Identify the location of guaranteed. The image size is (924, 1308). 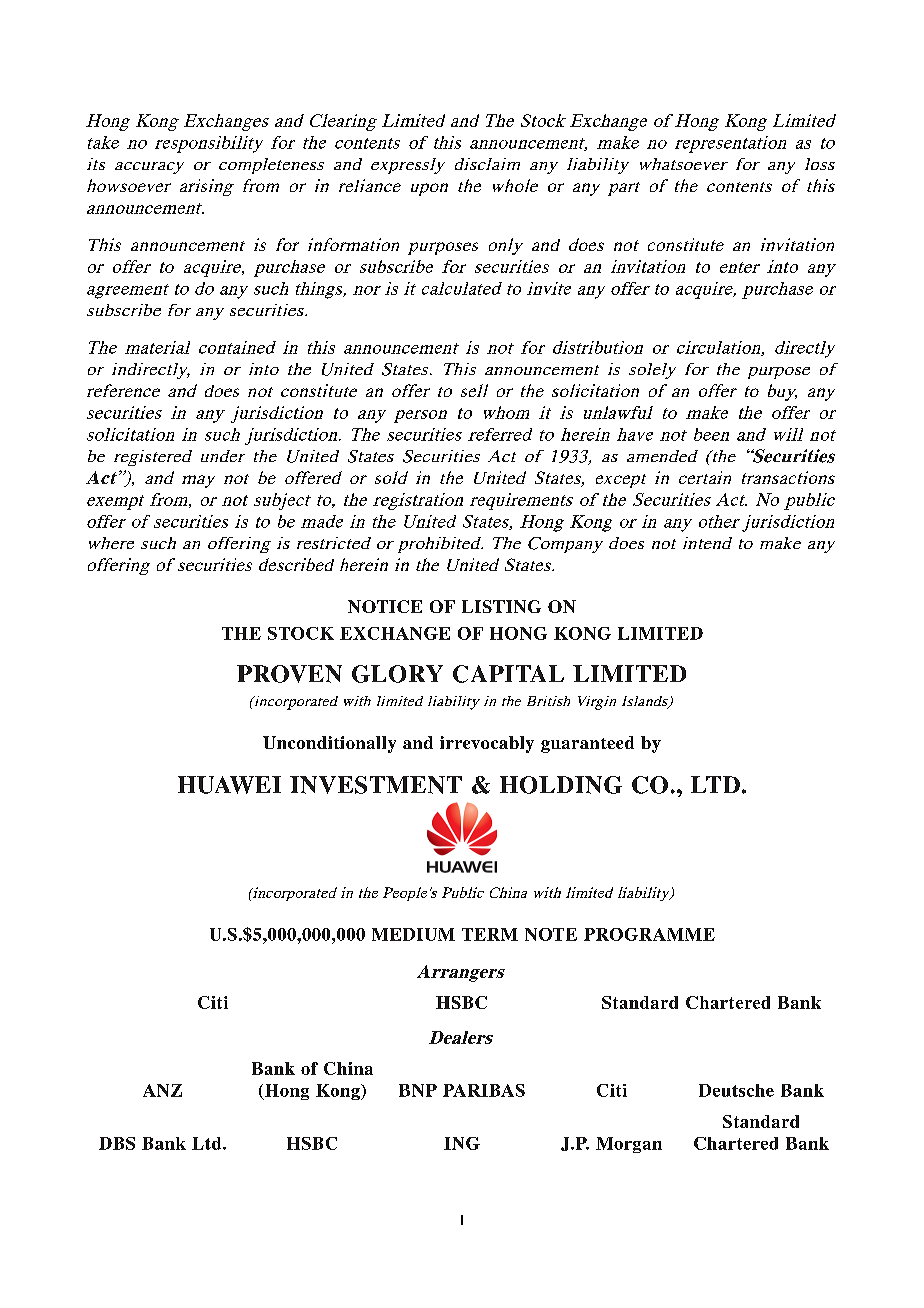
(587, 744).
